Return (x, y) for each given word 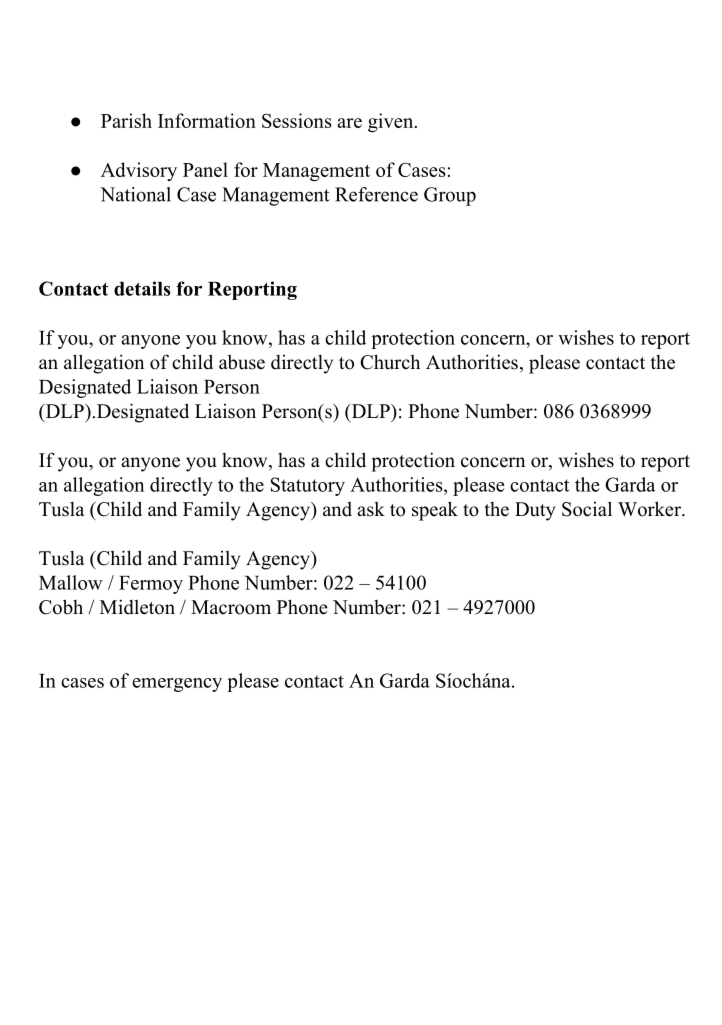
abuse (242, 362)
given (390, 122)
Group (450, 196)
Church (390, 362)
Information (207, 120)
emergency (177, 685)
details (142, 288)
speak (435, 511)
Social (587, 509)
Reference (376, 194)
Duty (535, 511)
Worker (650, 509)
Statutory (308, 486)
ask (371, 509)
